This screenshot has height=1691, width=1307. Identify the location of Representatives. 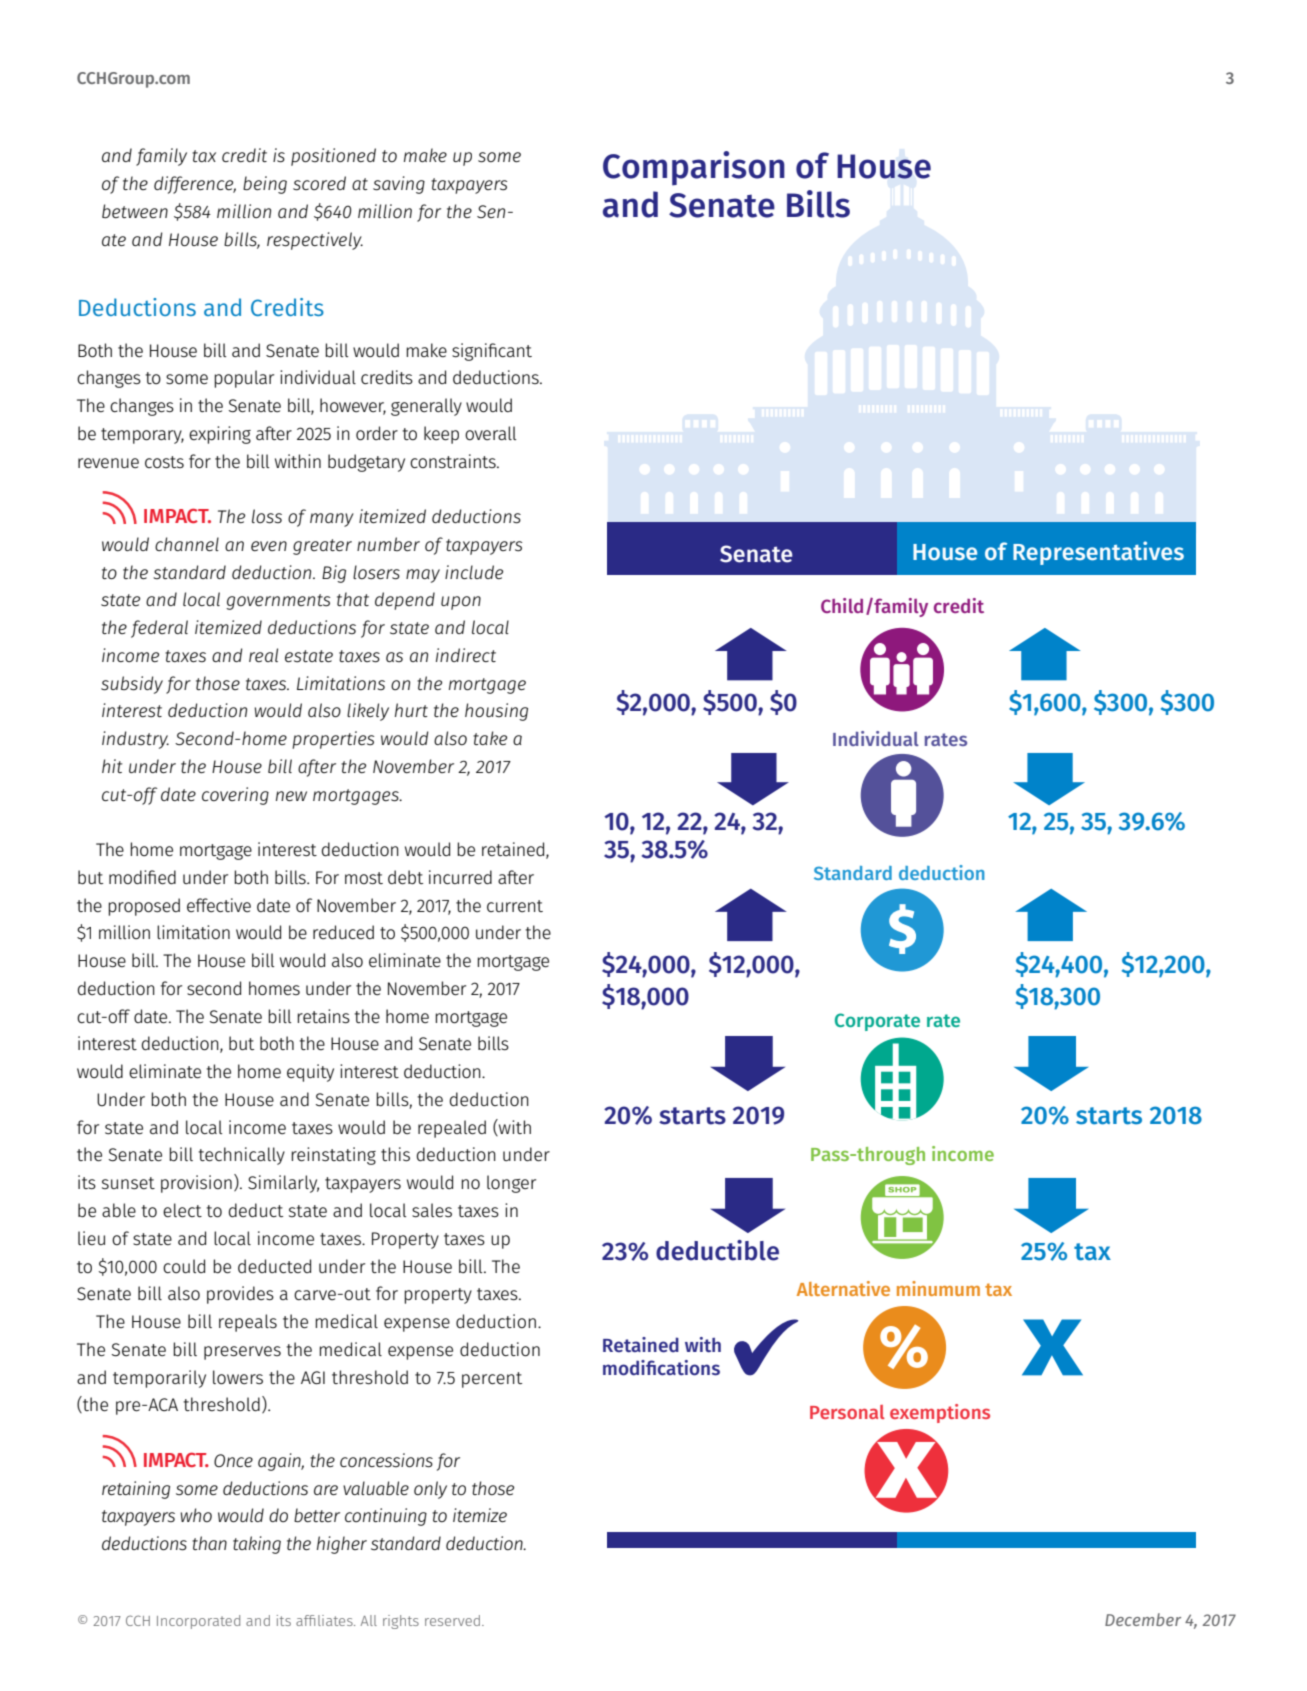
(1098, 553).
